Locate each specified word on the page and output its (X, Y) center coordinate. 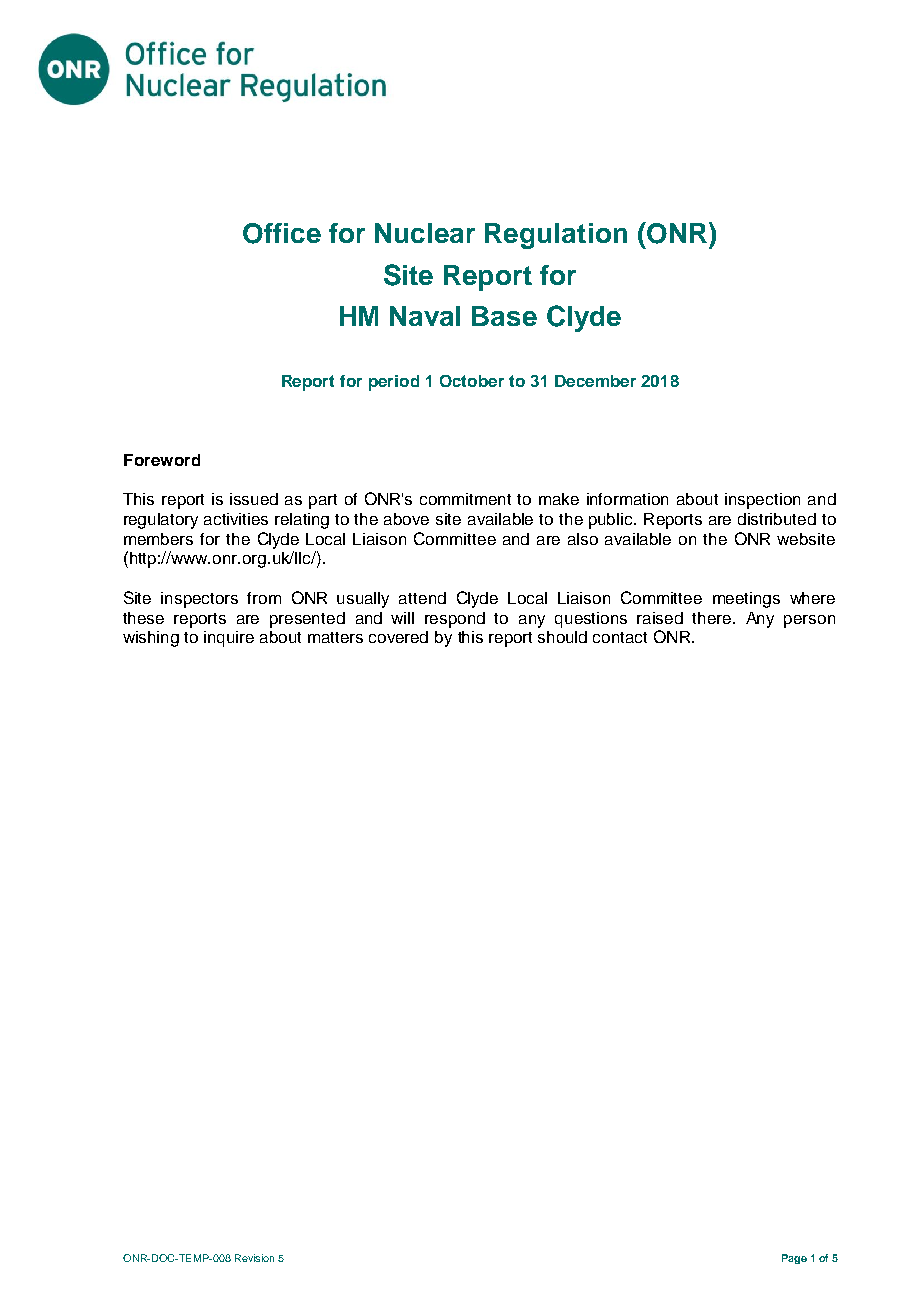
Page (794, 1259)
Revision (254, 1258)
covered (398, 637)
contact (620, 637)
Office (282, 233)
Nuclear (425, 233)
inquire (229, 639)
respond (455, 620)
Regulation (556, 236)
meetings (746, 600)
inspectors (199, 600)
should (562, 637)
